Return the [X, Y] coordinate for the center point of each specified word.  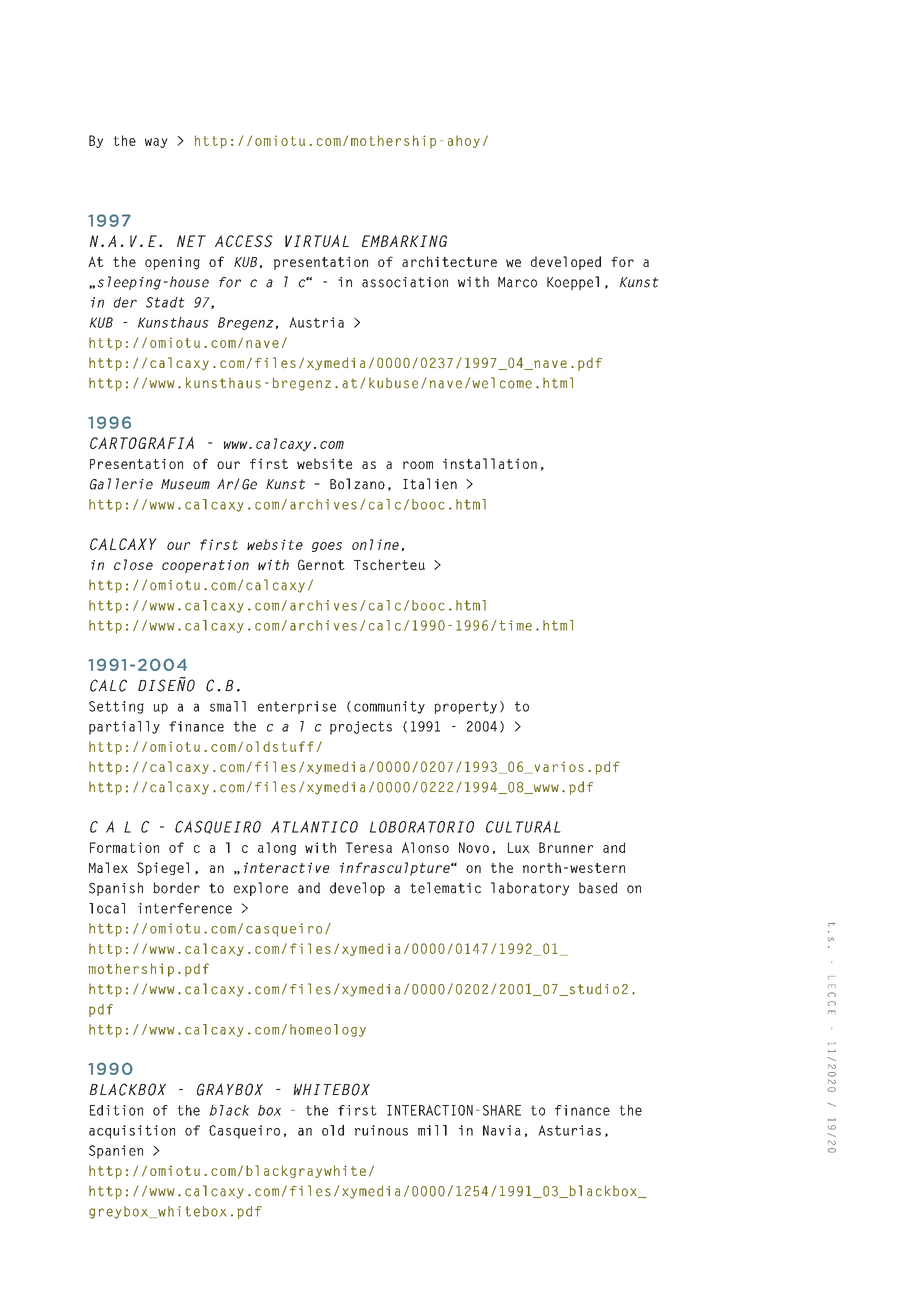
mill [432, 1130]
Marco [517, 282]
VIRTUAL [317, 241]
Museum [185, 484]
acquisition [132, 1132]
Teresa [369, 847]
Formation [124, 847]
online [375, 544]
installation [490, 463]
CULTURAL [523, 827]
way [156, 143]
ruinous [381, 1130]
